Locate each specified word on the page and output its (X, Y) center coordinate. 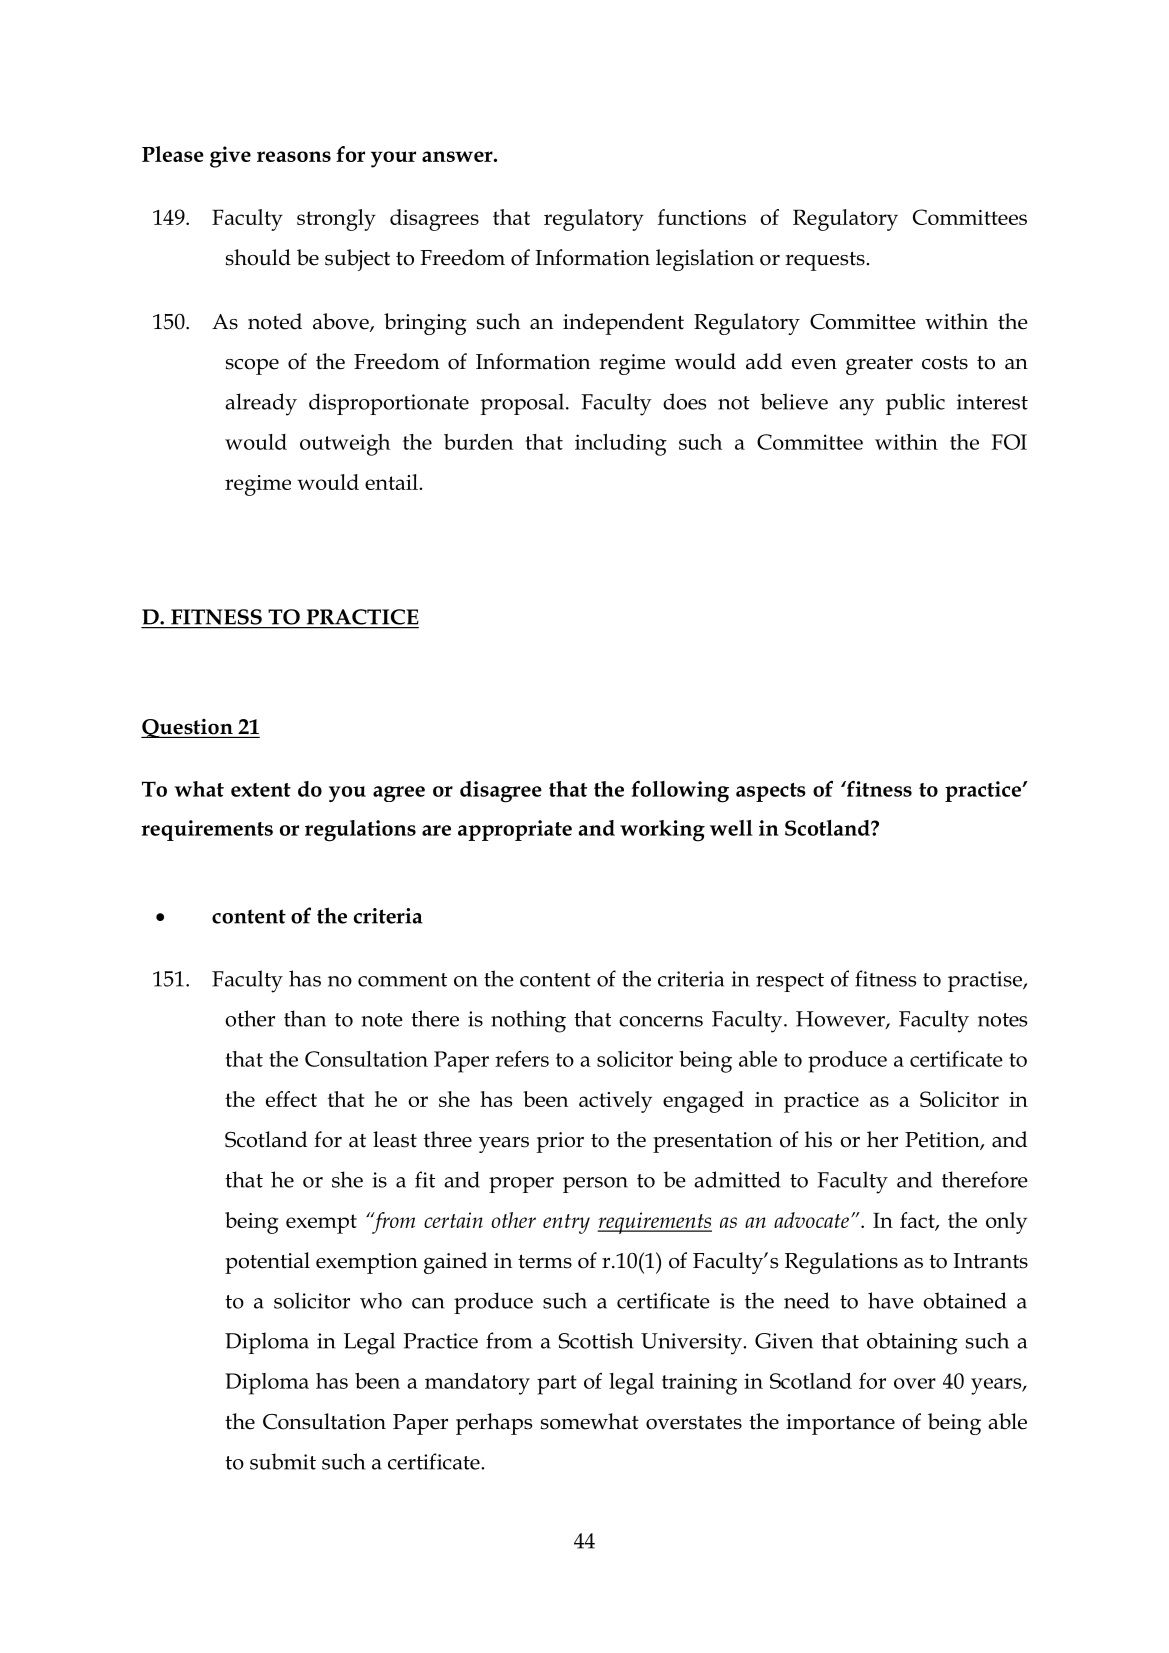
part (557, 1385)
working (662, 831)
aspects (771, 792)
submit (283, 1461)
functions (702, 217)
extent (261, 790)
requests (825, 261)
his (818, 1139)
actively (615, 1102)
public (915, 404)
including (621, 445)
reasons (294, 156)
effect (291, 1099)
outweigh (345, 445)
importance (840, 1424)
